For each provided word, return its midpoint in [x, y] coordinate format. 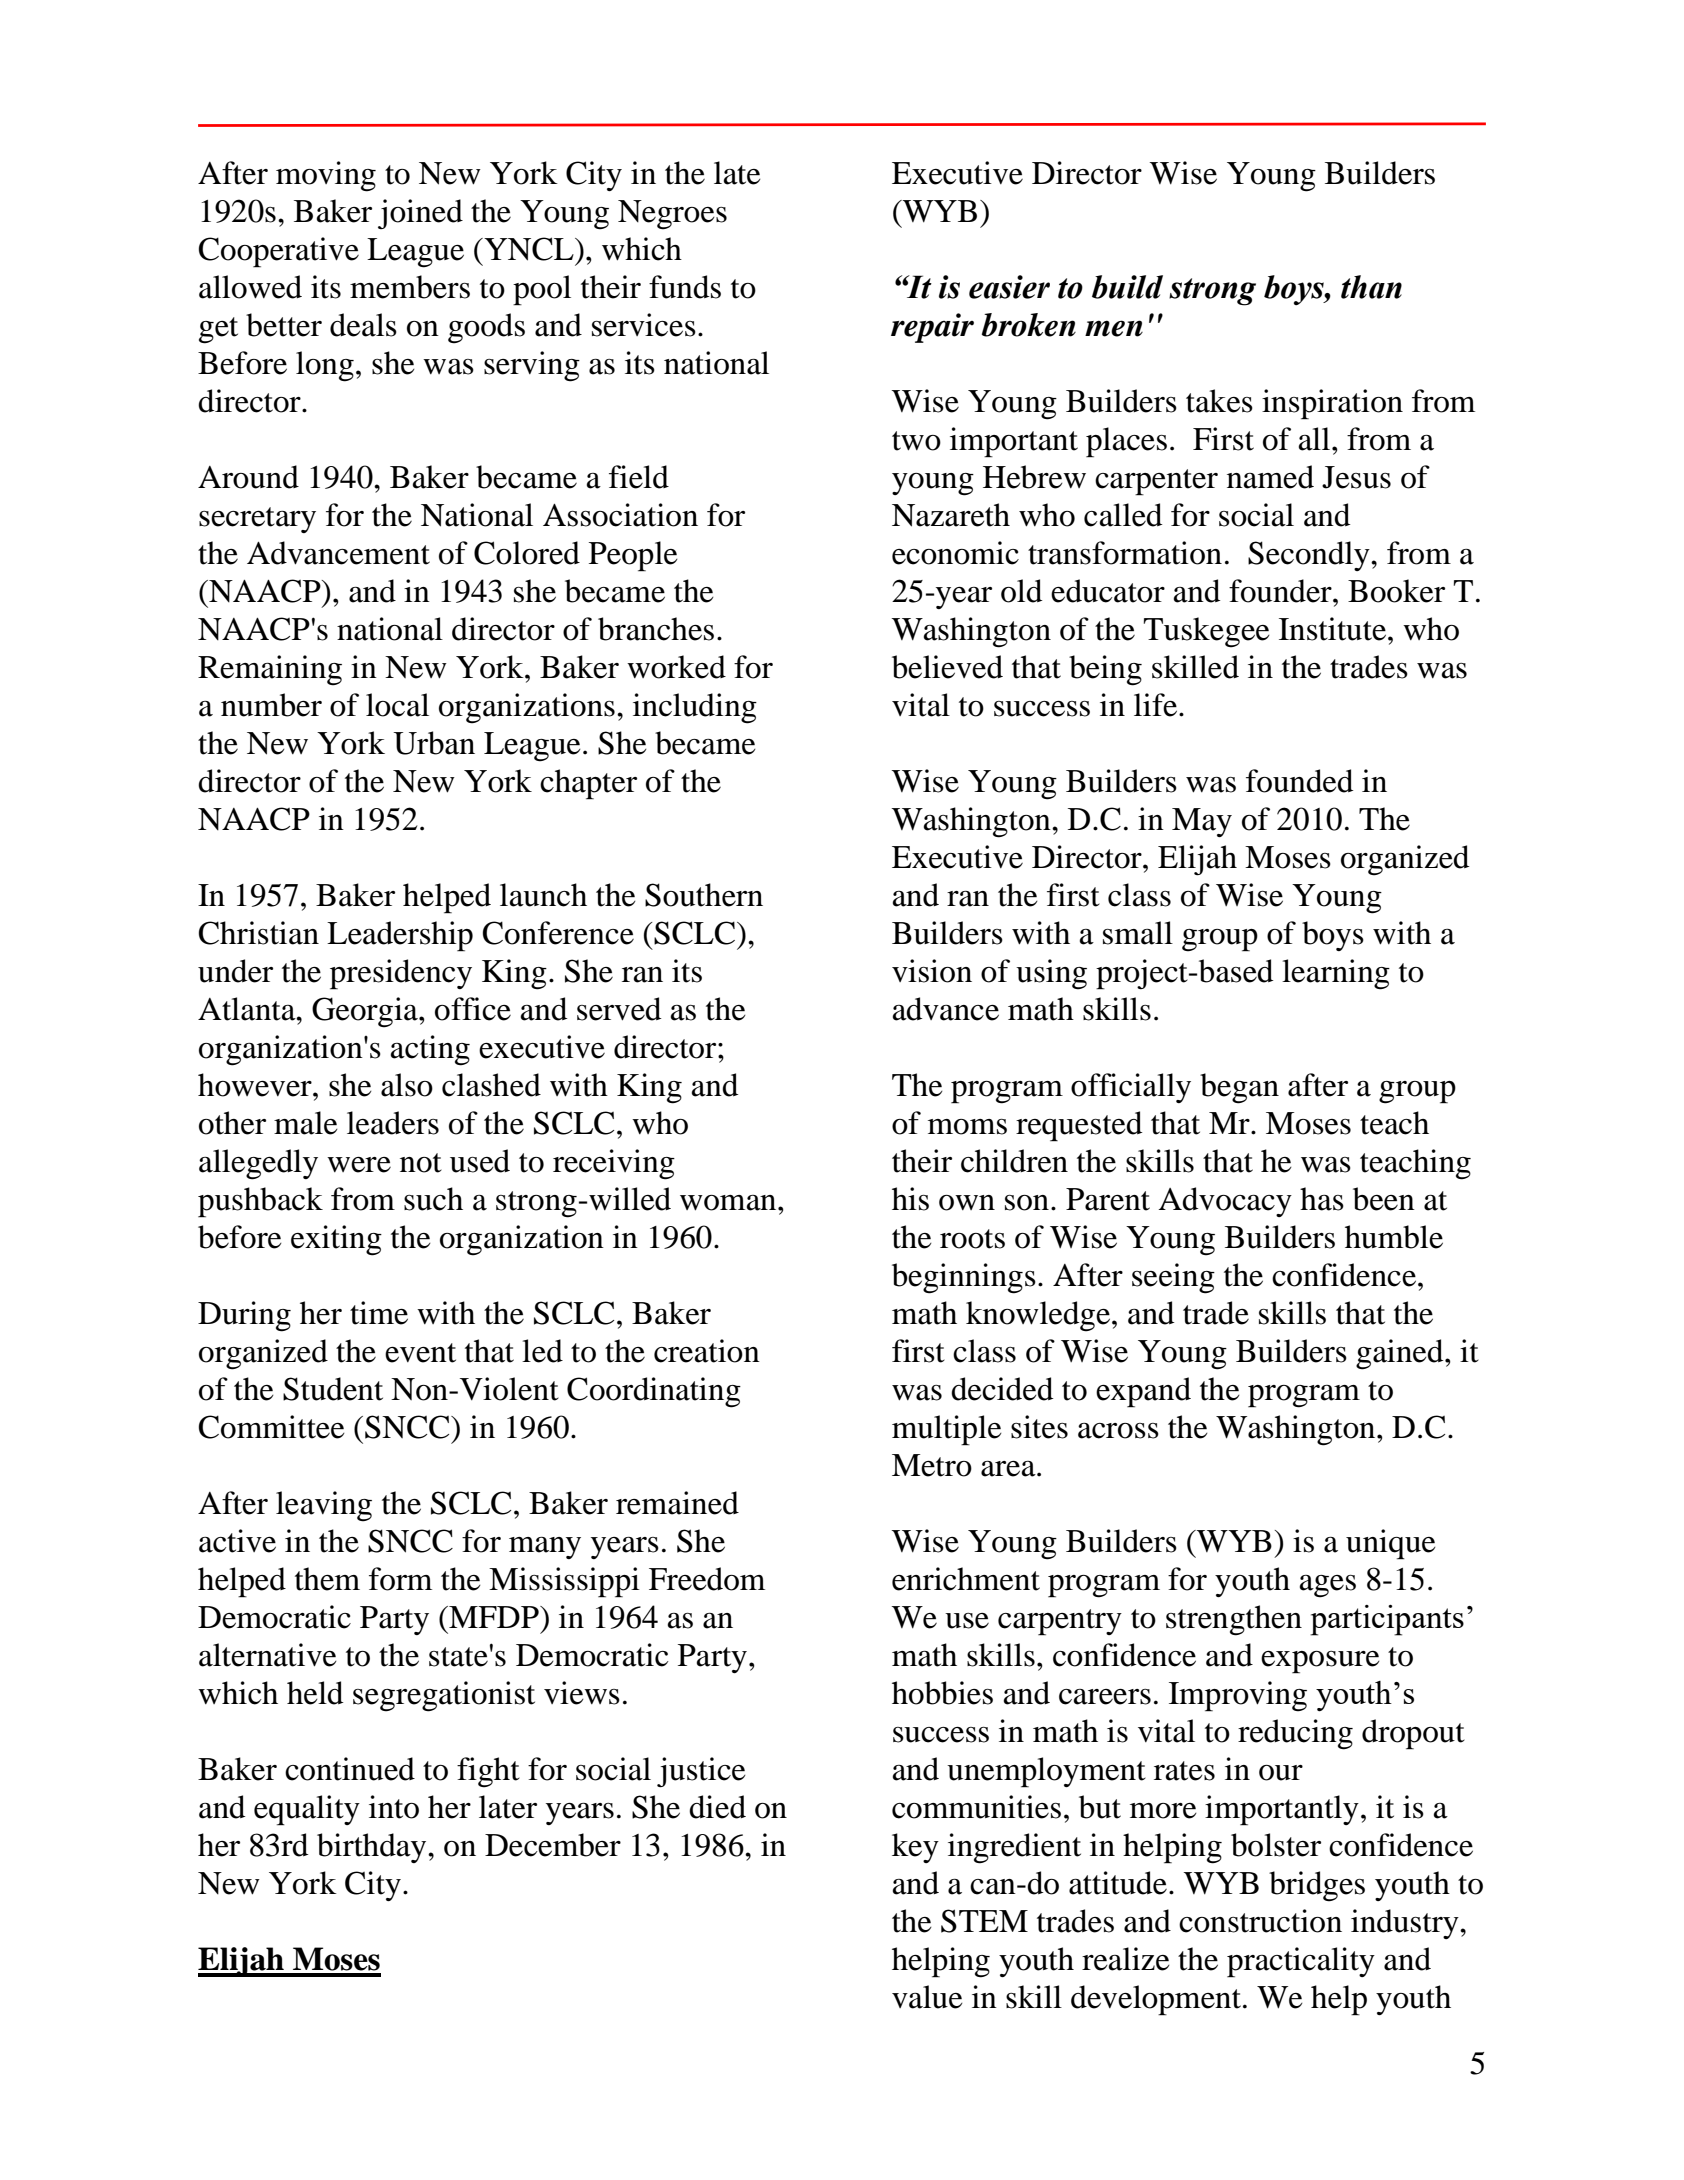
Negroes [672, 215]
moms [967, 1127]
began [1239, 1088]
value [927, 1997]
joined [420, 214]
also [407, 1085]
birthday [373, 1848]
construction [1260, 1921]
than [1371, 287]
